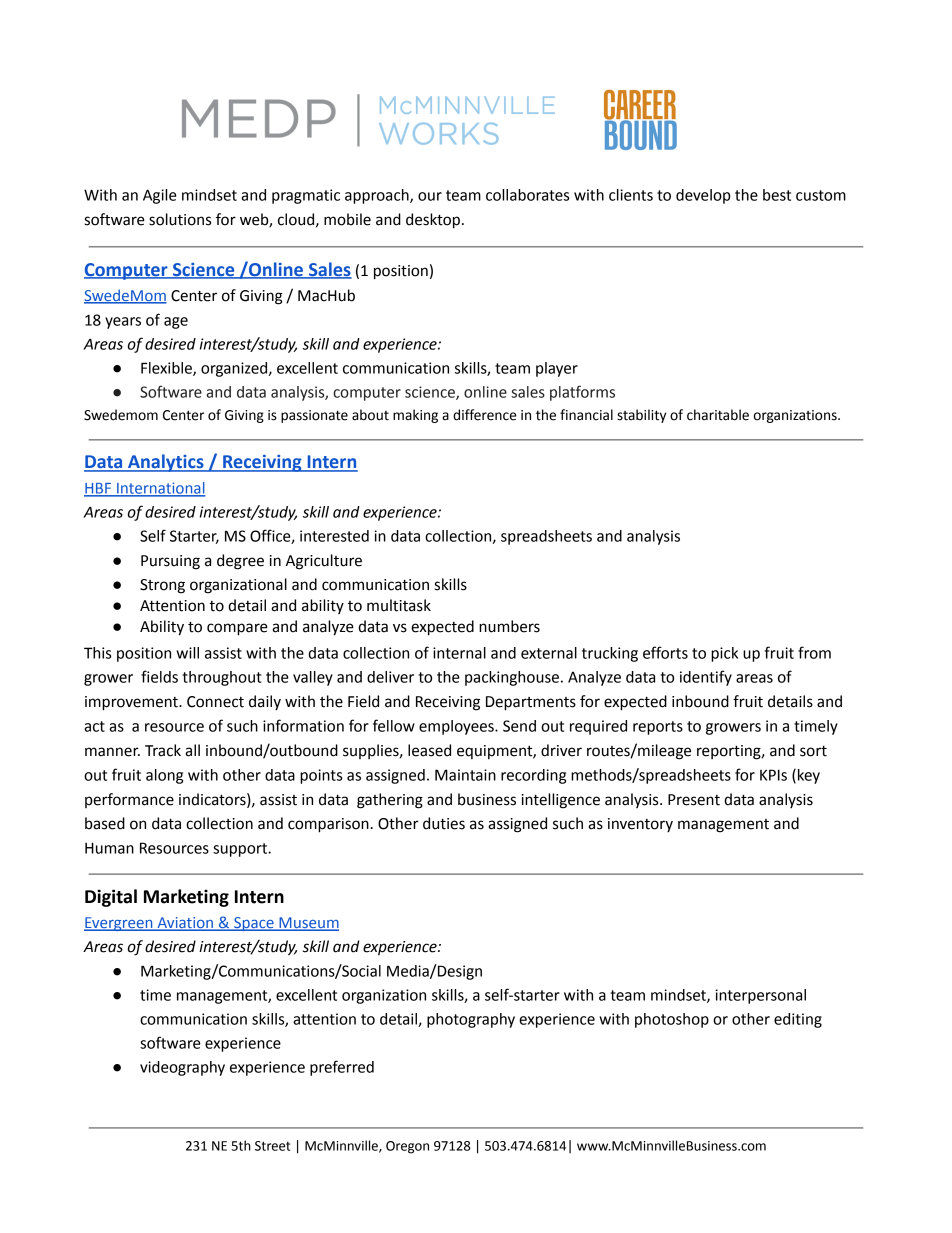 The width and height of the screenshot is (952, 1233). What do you see at coordinates (703, 196) in the screenshot?
I see `develop` at bounding box center [703, 196].
